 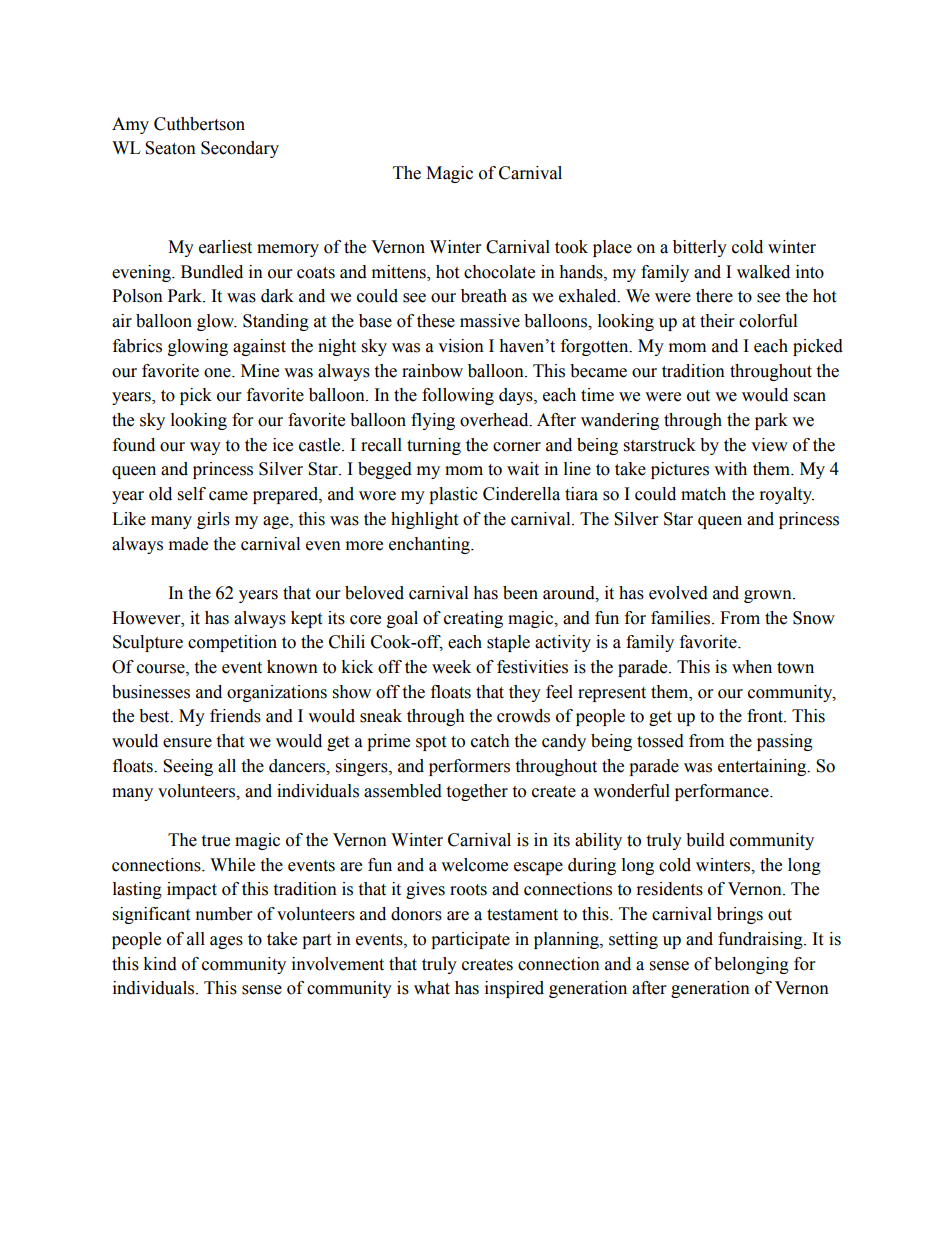 What do you see at coordinates (430, 545) in the screenshot?
I see `enchanting` at bounding box center [430, 545].
